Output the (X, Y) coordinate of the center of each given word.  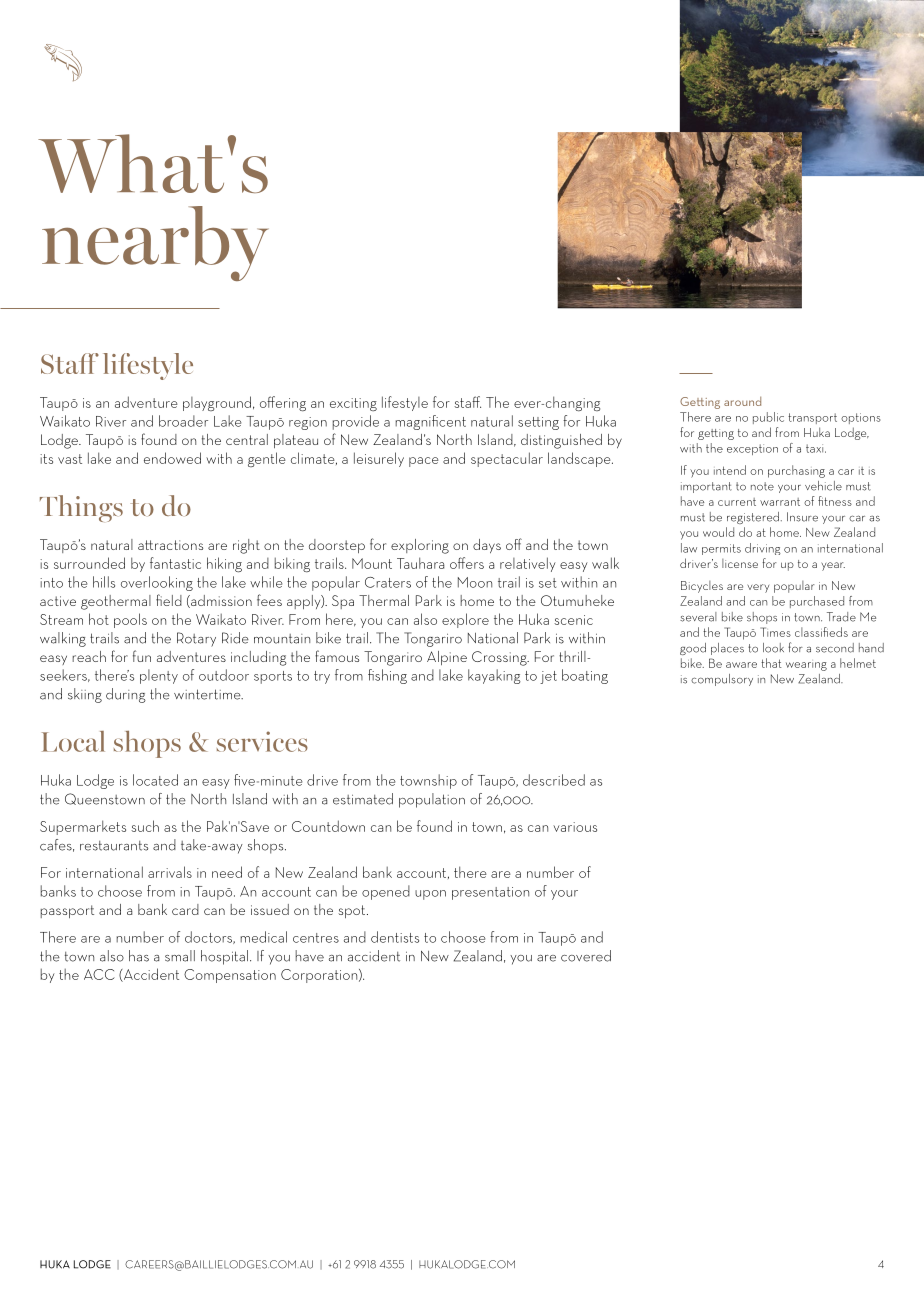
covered (586, 956)
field (169, 600)
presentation (490, 893)
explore (465, 620)
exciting (353, 404)
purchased (817, 602)
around (742, 401)
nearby (155, 243)
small (180, 956)
